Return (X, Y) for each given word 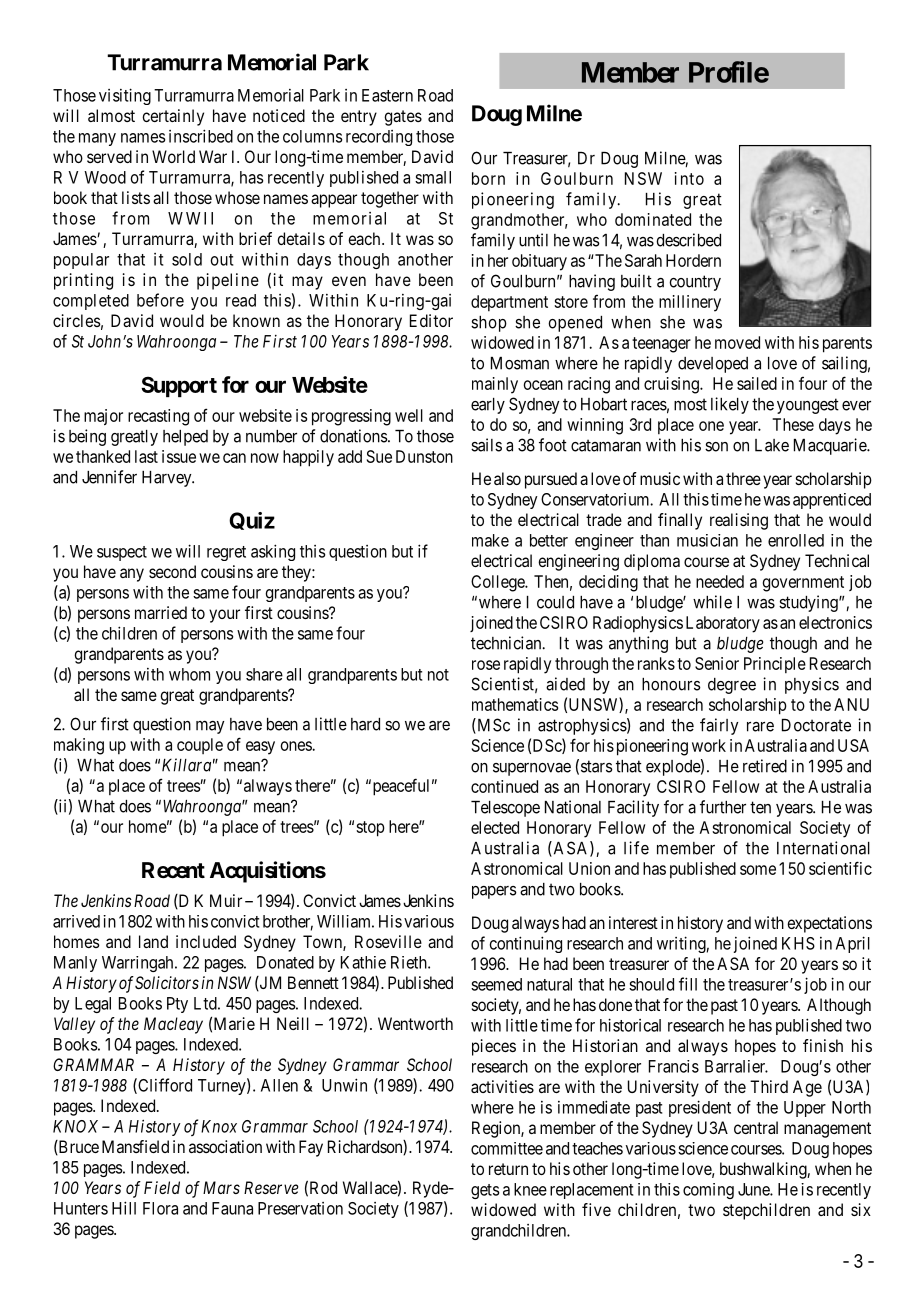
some (758, 870)
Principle (775, 665)
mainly (495, 385)
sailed (757, 383)
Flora (160, 1208)
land (153, 941)
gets (485, 1191)
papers (494, 892)
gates (403, 118)
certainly (173, 117)
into (689, 178)
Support (179, 386)
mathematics (515, 704)
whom (189, 674)
